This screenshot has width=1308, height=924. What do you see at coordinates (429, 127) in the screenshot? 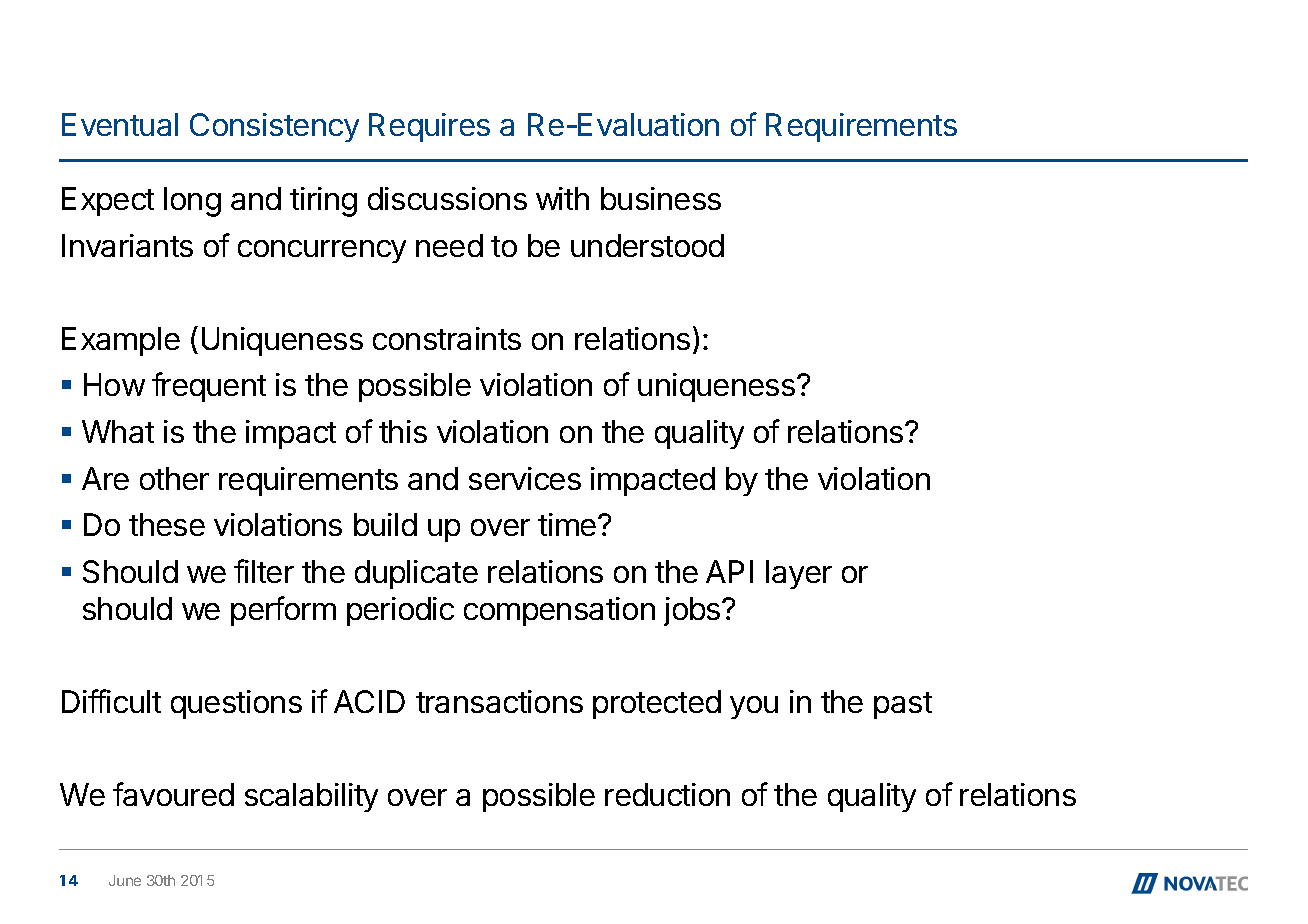
I see `Requires` at bounding box center [429, 127].
